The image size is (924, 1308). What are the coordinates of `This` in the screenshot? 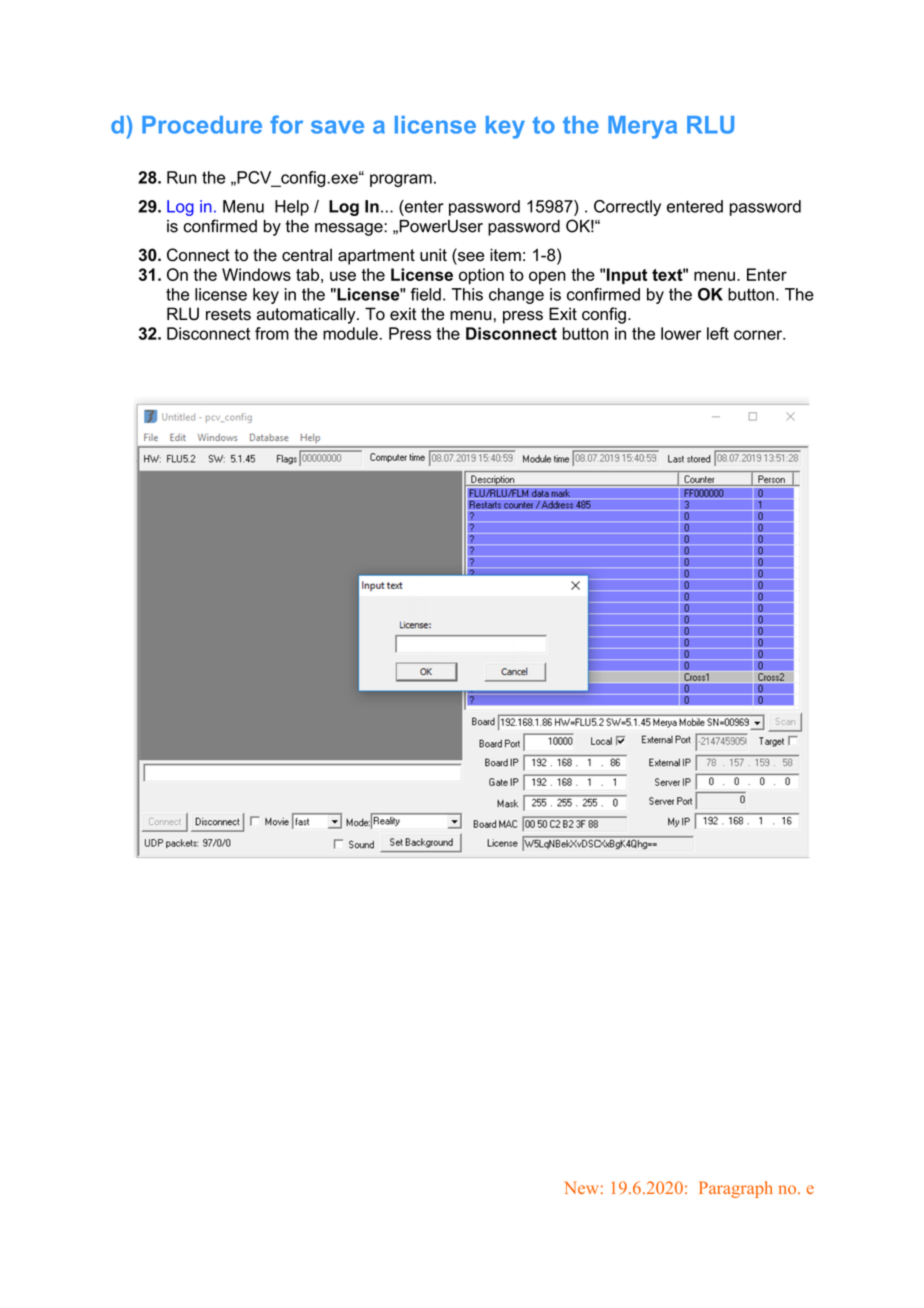 It's located at (467, 294).
